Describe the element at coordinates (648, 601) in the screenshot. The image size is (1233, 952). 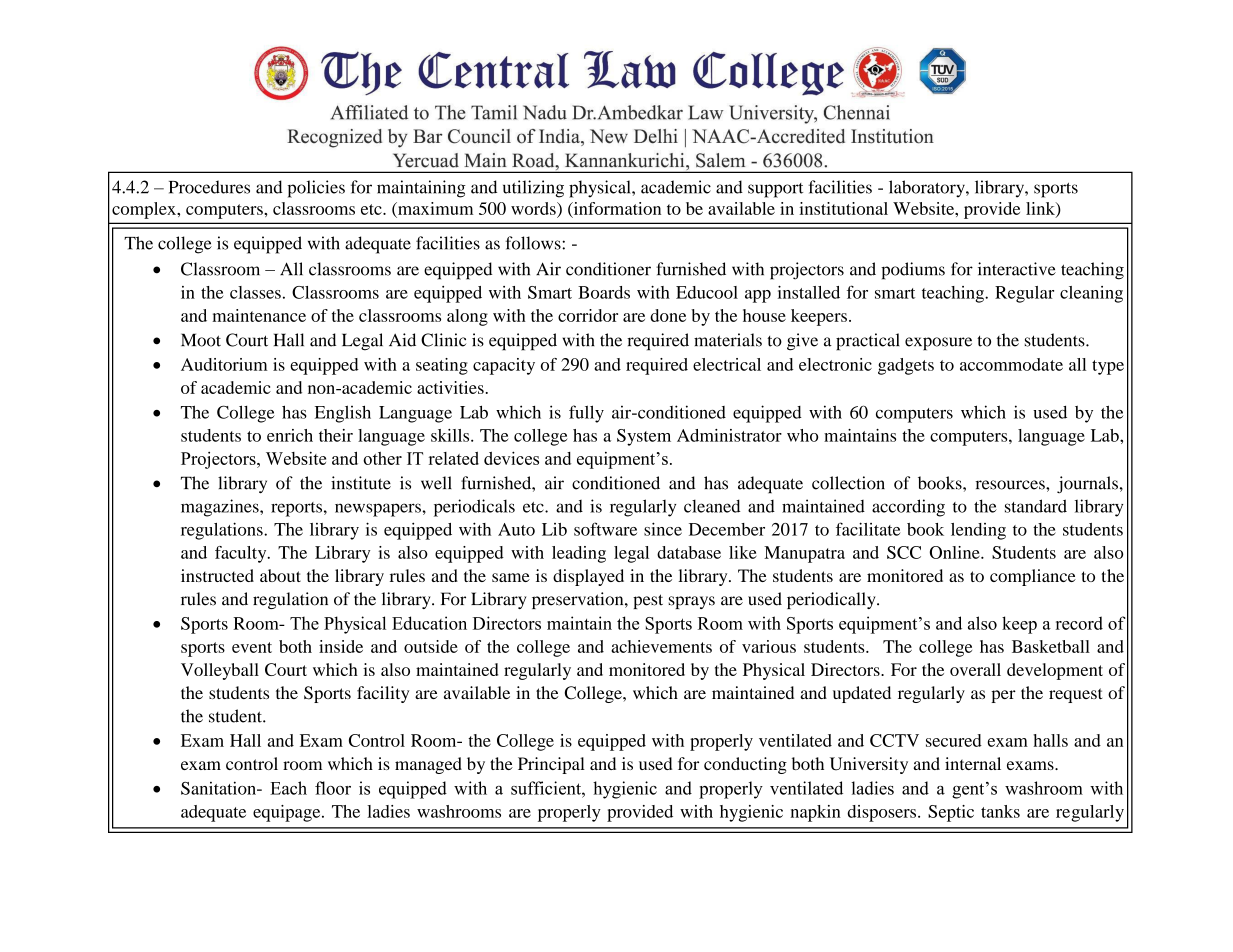
I see `pest` at that location.
